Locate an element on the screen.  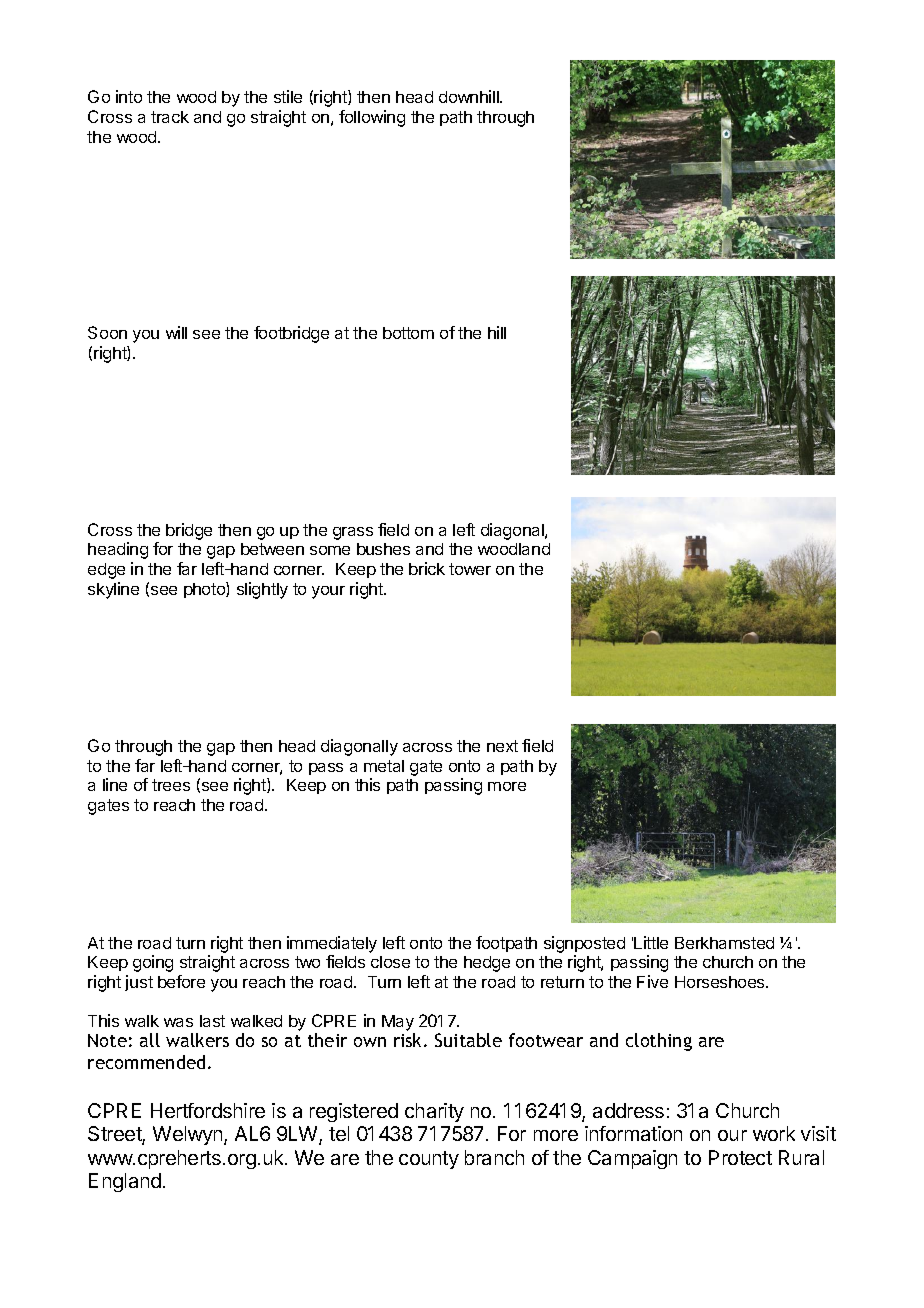
Protect is located at coordinates (740, 1157).
